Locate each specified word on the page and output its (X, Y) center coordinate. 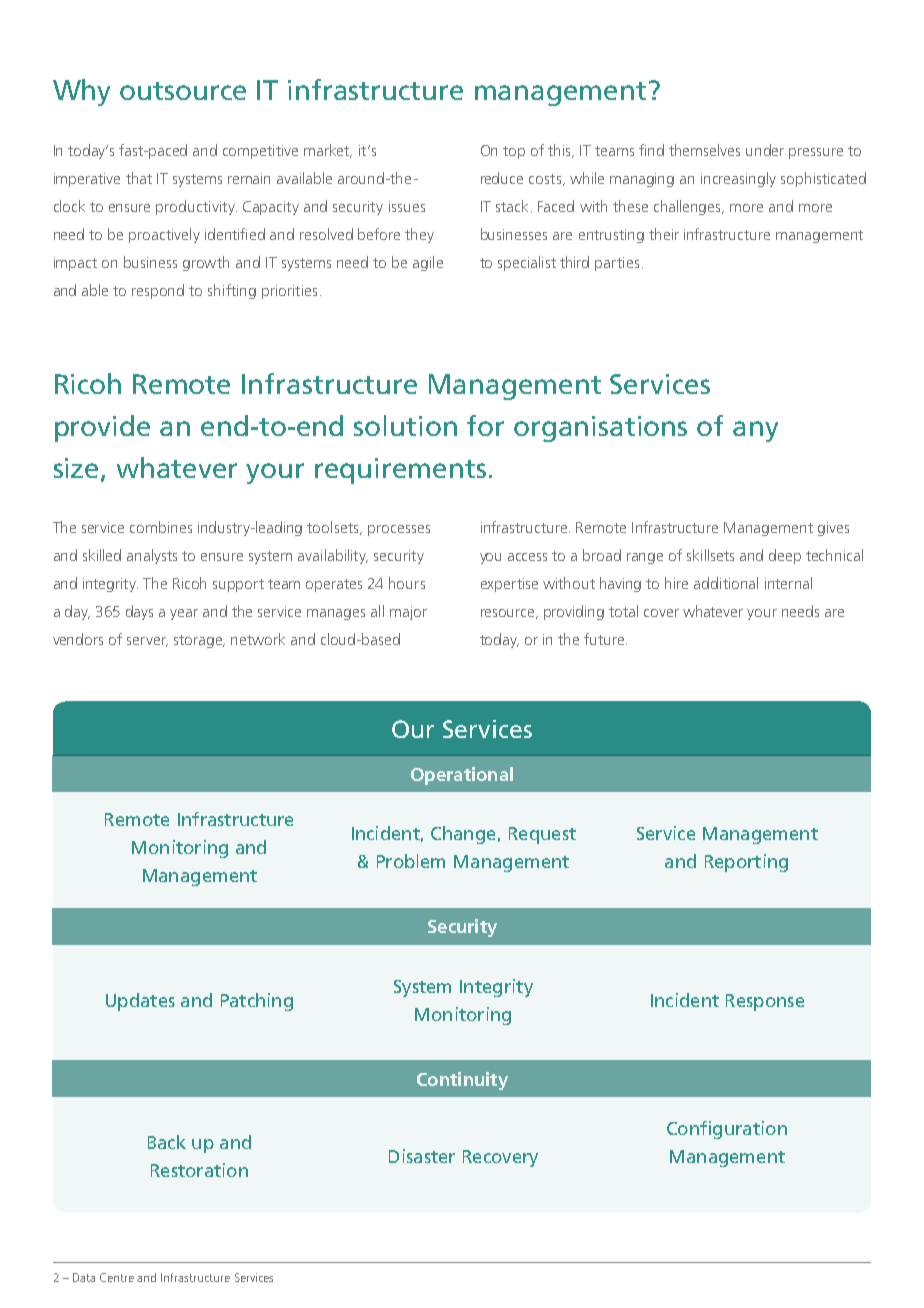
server (147, 642)
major (408, 613)
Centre (117, 1277)
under (765, 150)
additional (726, 583)
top (514, 152)
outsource (183, 91)
